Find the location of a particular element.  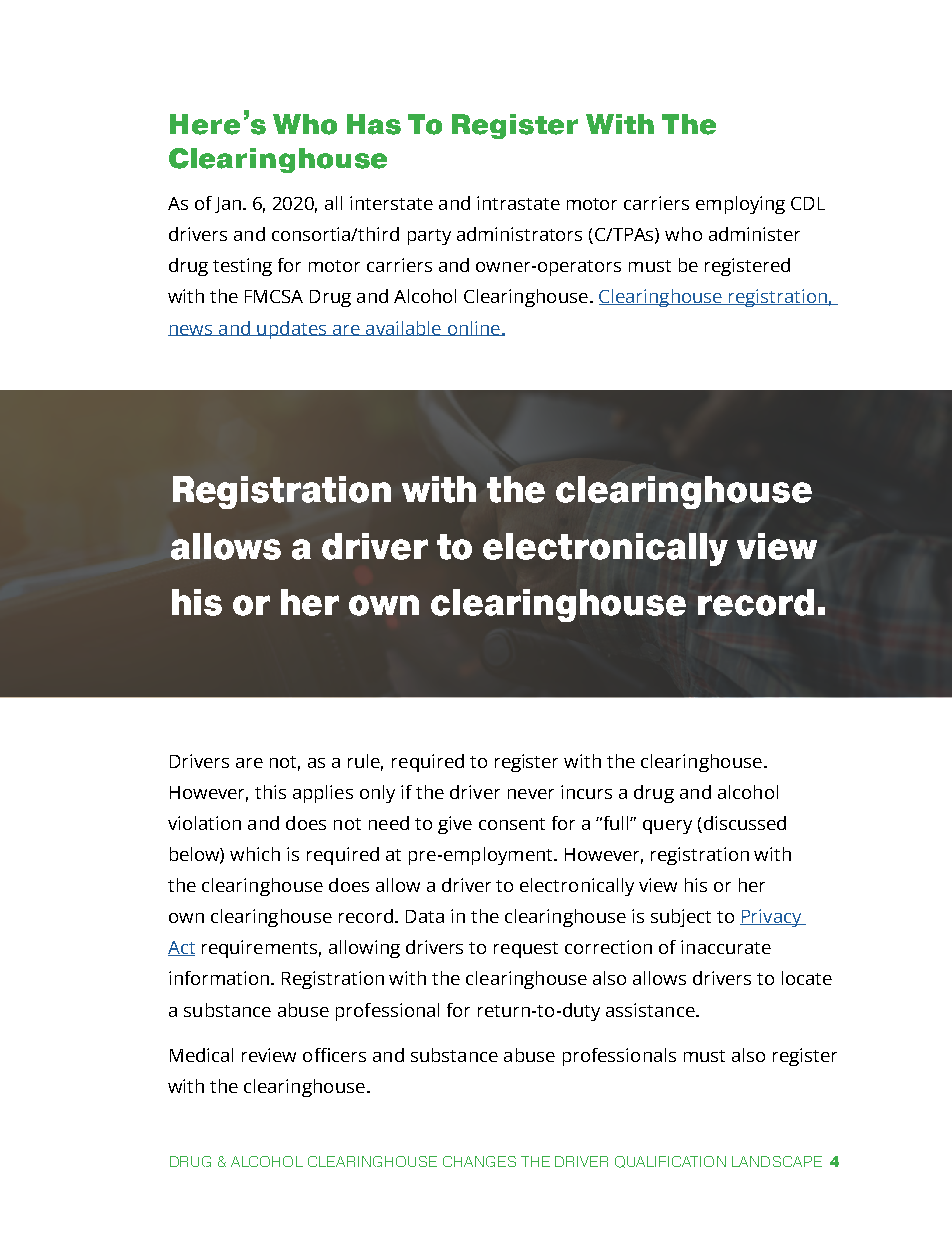

never is located at coordinates (531, 794).
